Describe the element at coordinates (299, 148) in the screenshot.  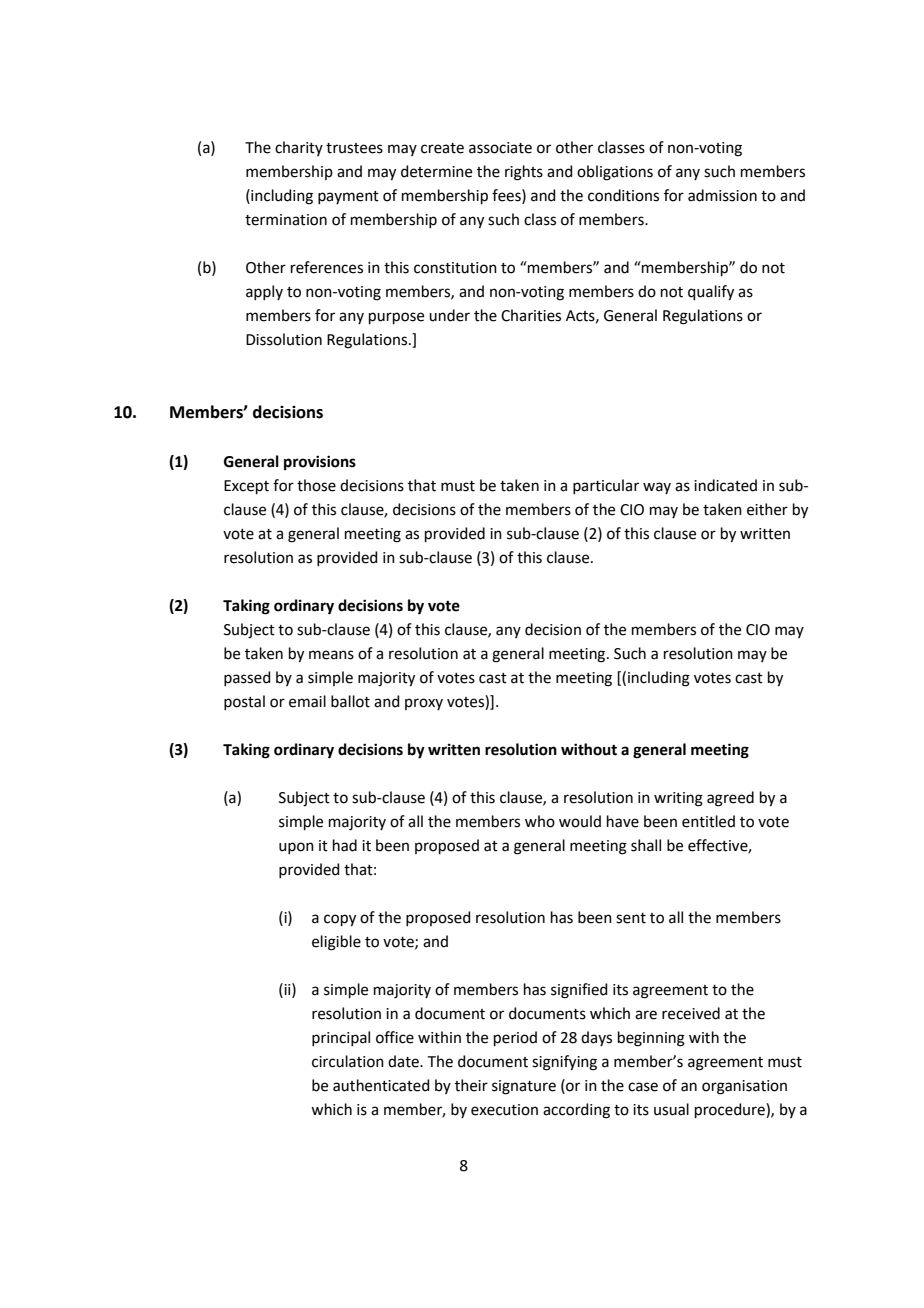
I see `charity` at that location.
